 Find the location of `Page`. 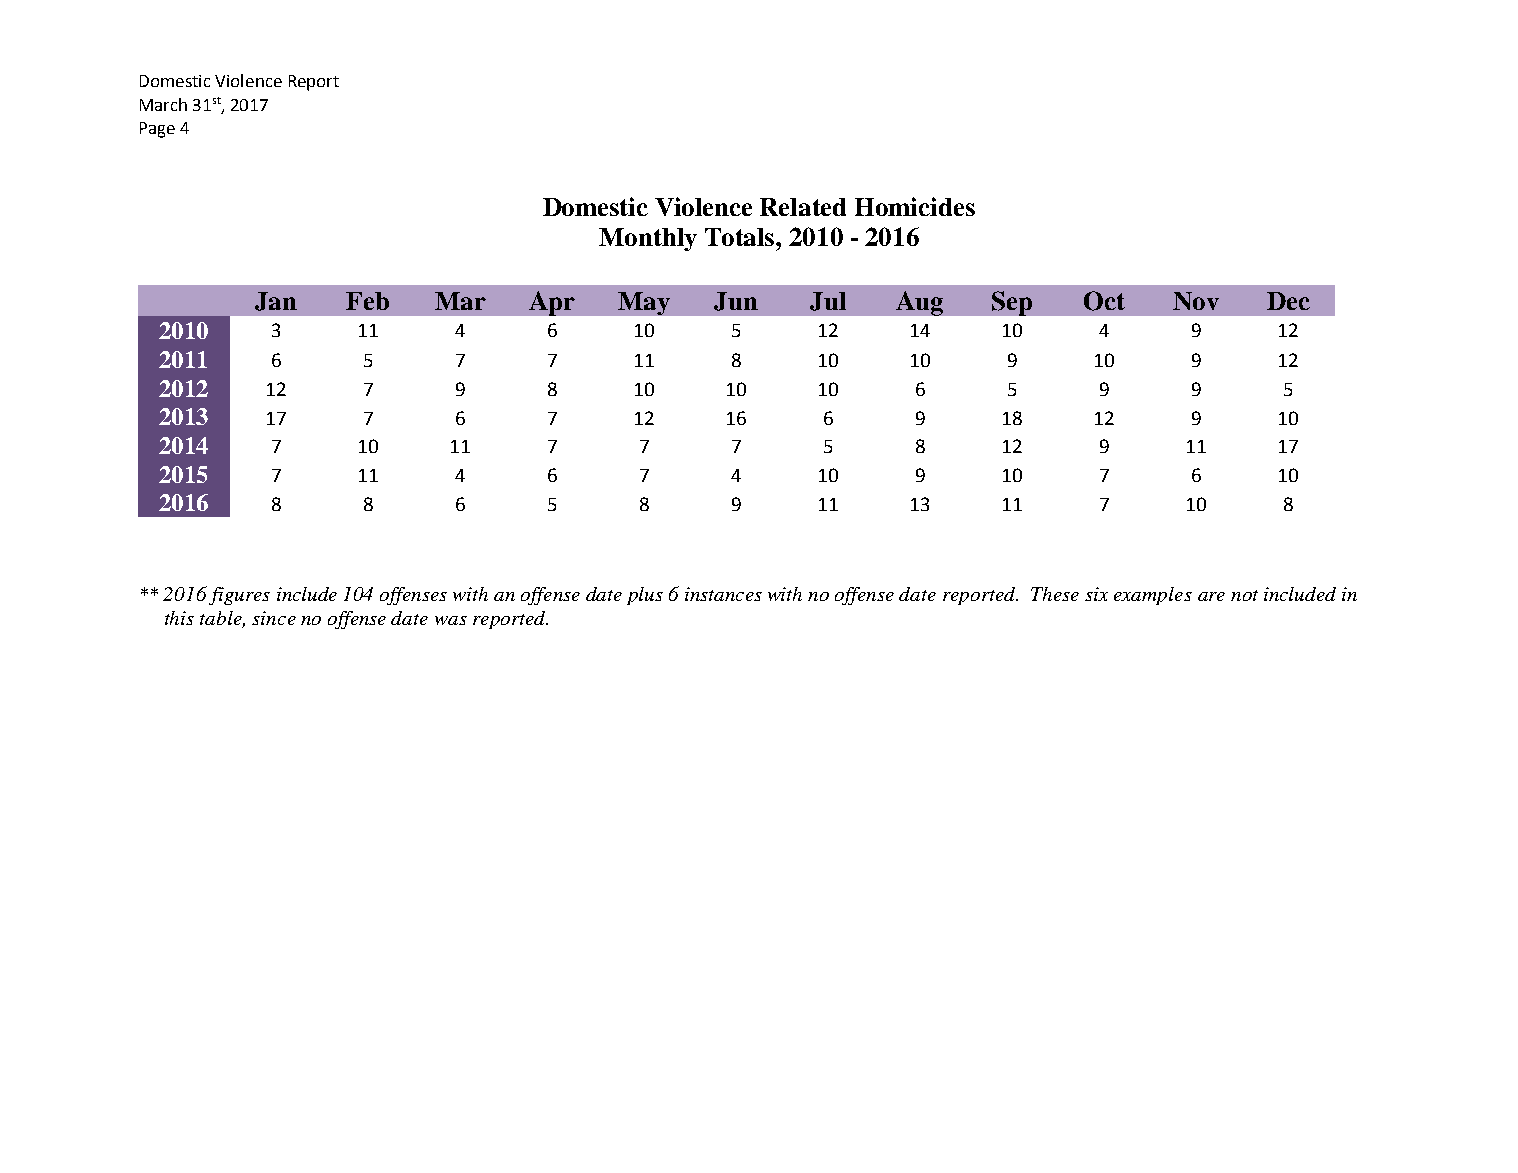

Page is located at coordinates (157, 130).
